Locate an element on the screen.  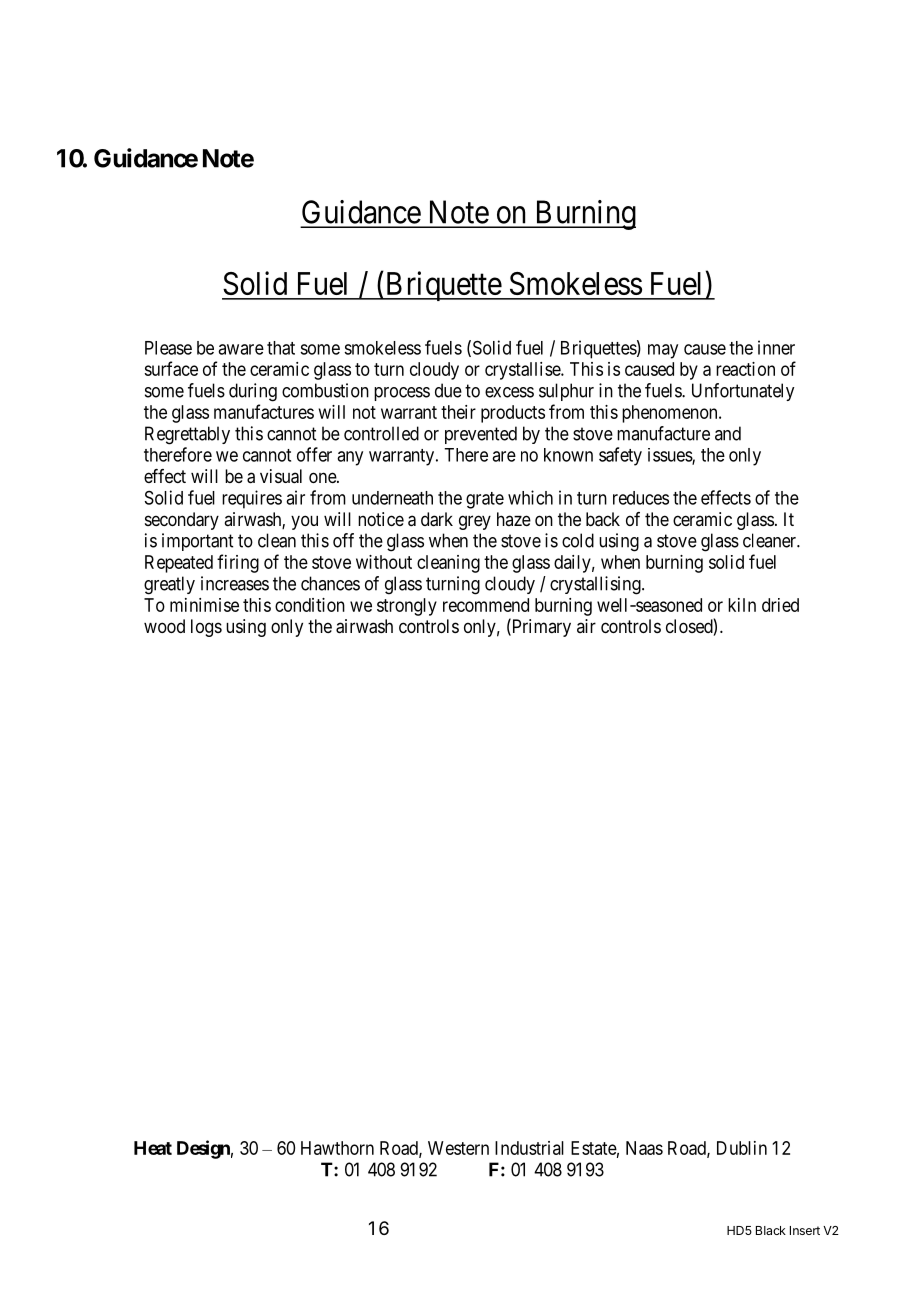
during is located at coordinates (253, 392).
